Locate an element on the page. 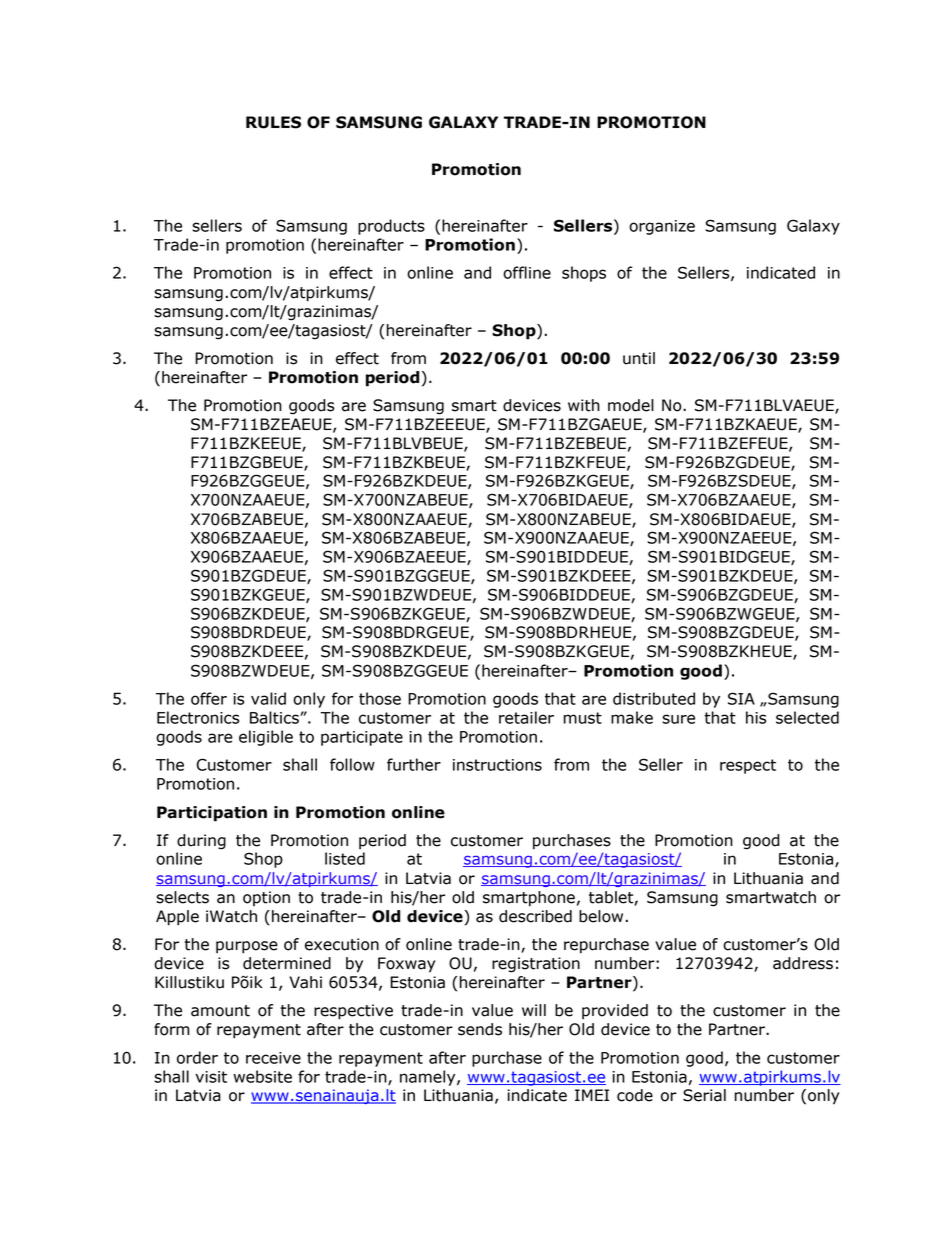 The height and width of the page is (1233, 952). during is located at coordinates (201, 842).
